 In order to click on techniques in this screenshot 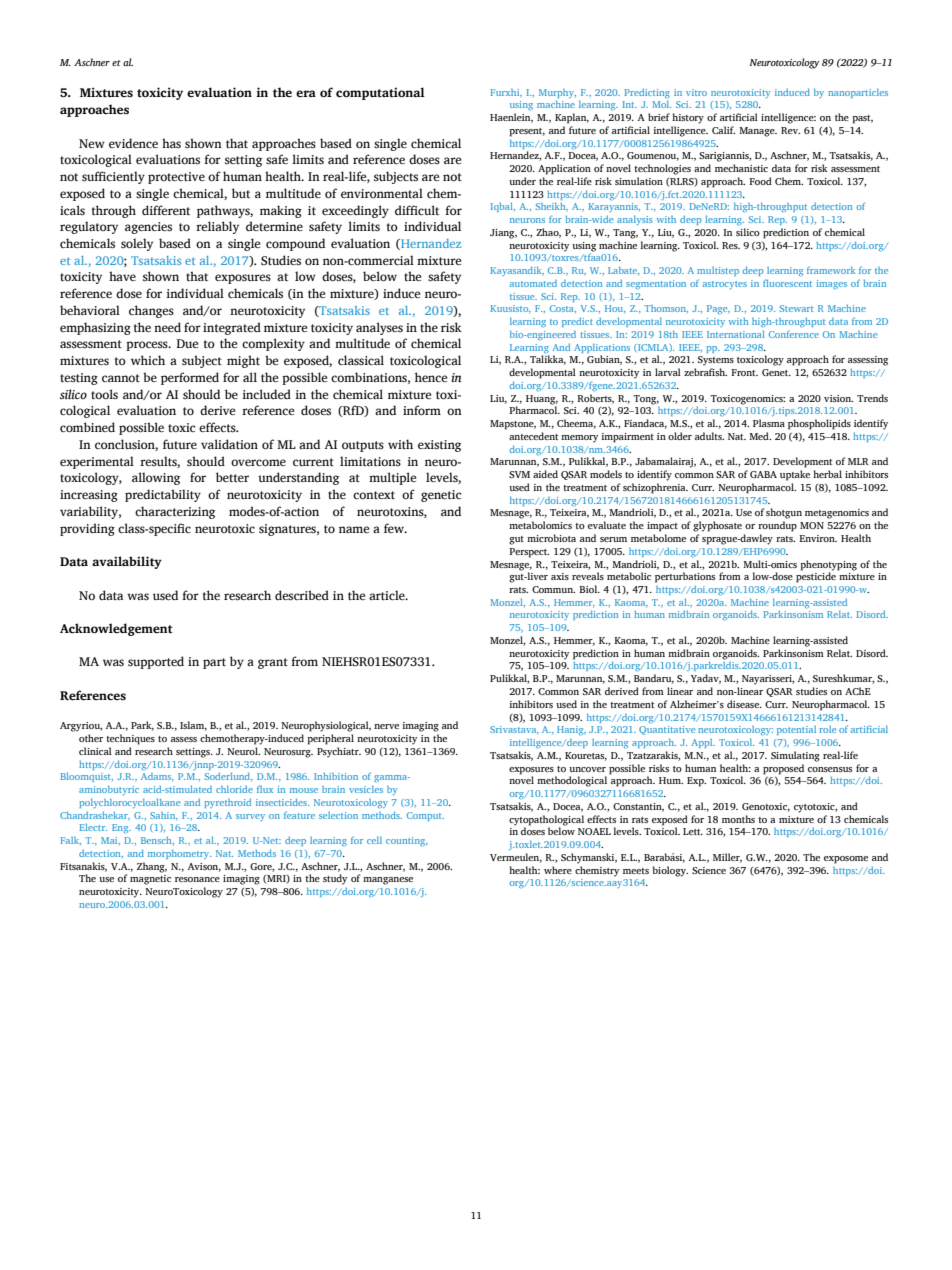, I will do `click(130, 739)`.
